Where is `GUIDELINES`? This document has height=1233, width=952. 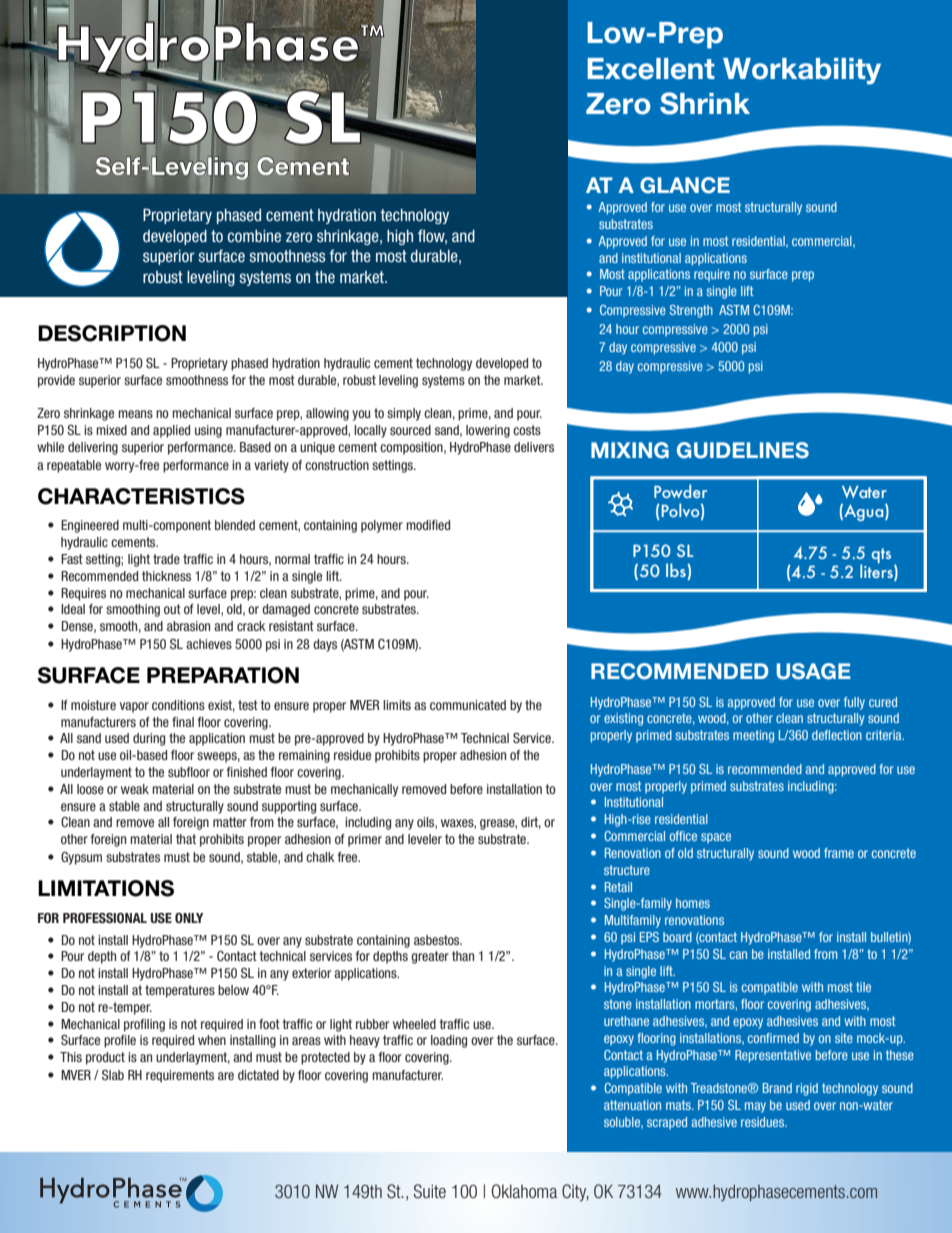 GUIDELINES is located at coordinates (743, 450).
